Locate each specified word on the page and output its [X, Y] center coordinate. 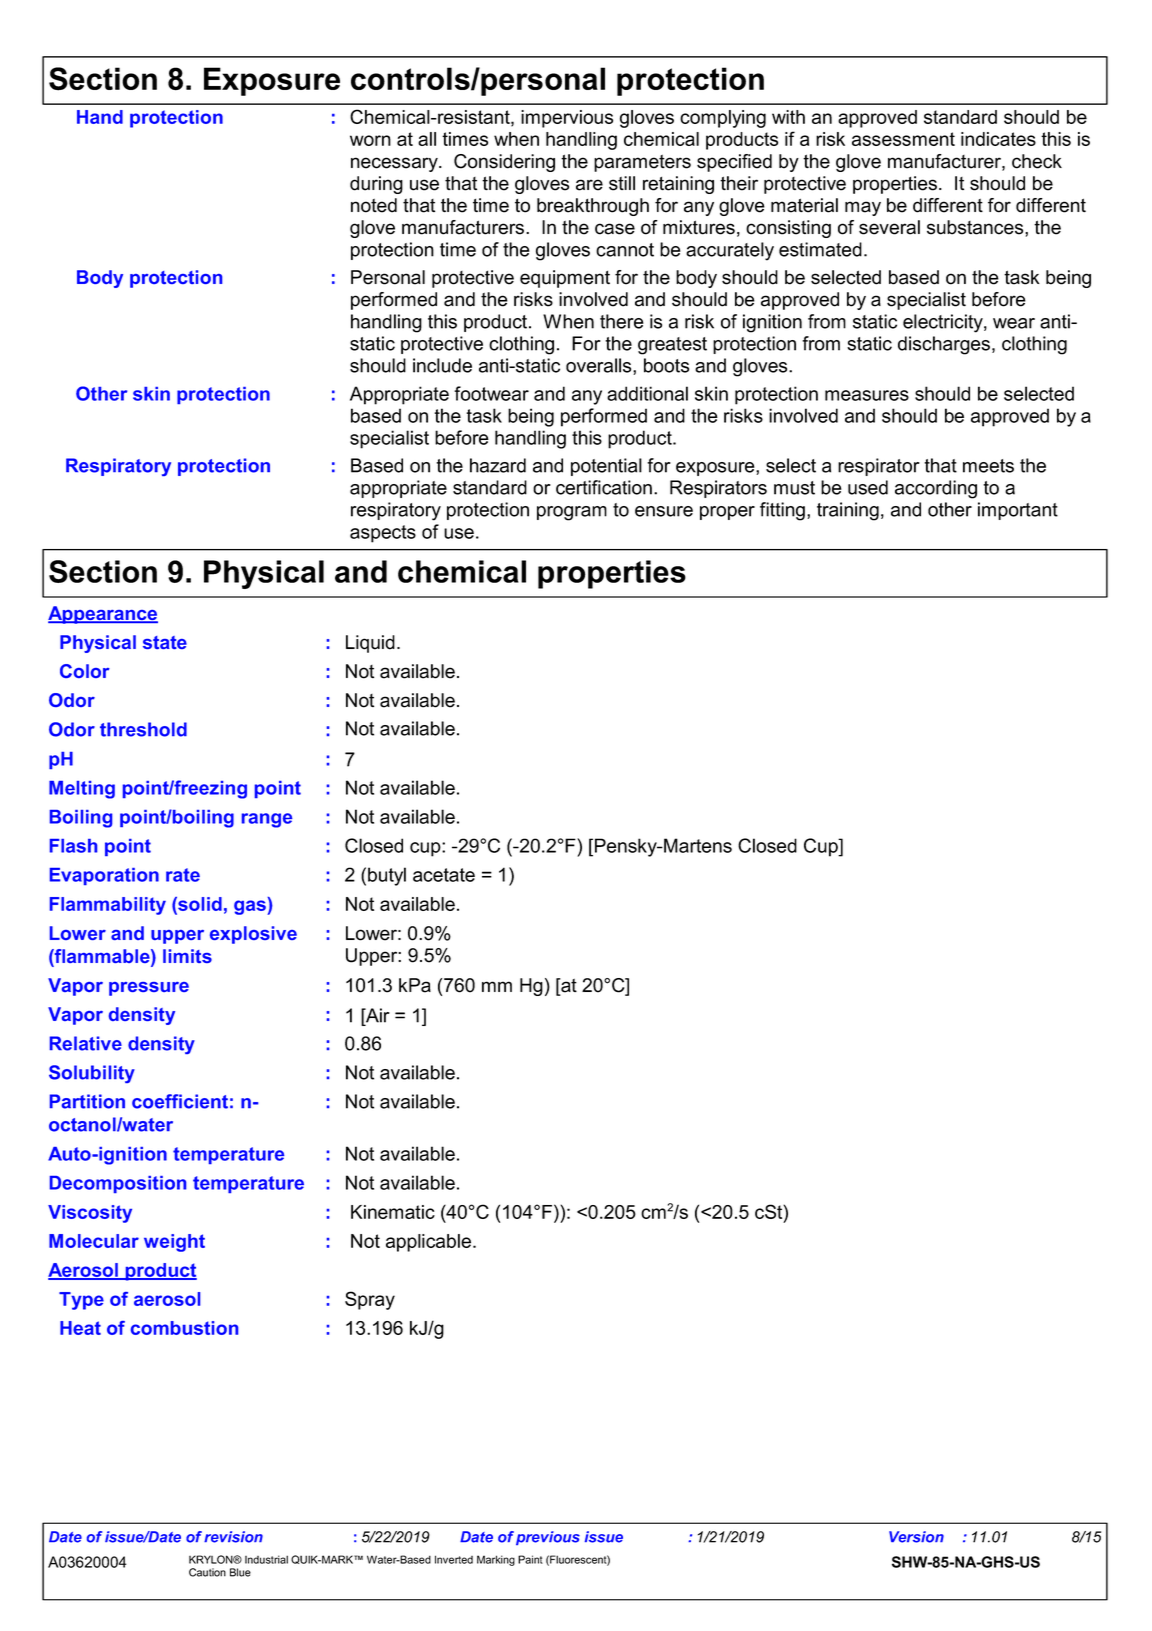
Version [916, 1537]
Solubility [92, 1074]
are [589, 185]
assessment [903, 139]
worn [370, 140]
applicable [430, 1243]
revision [233, 1537]
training [848, 511]
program [572, 513]
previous [548, 1538]
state [165, 642]
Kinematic [393, 1212]
